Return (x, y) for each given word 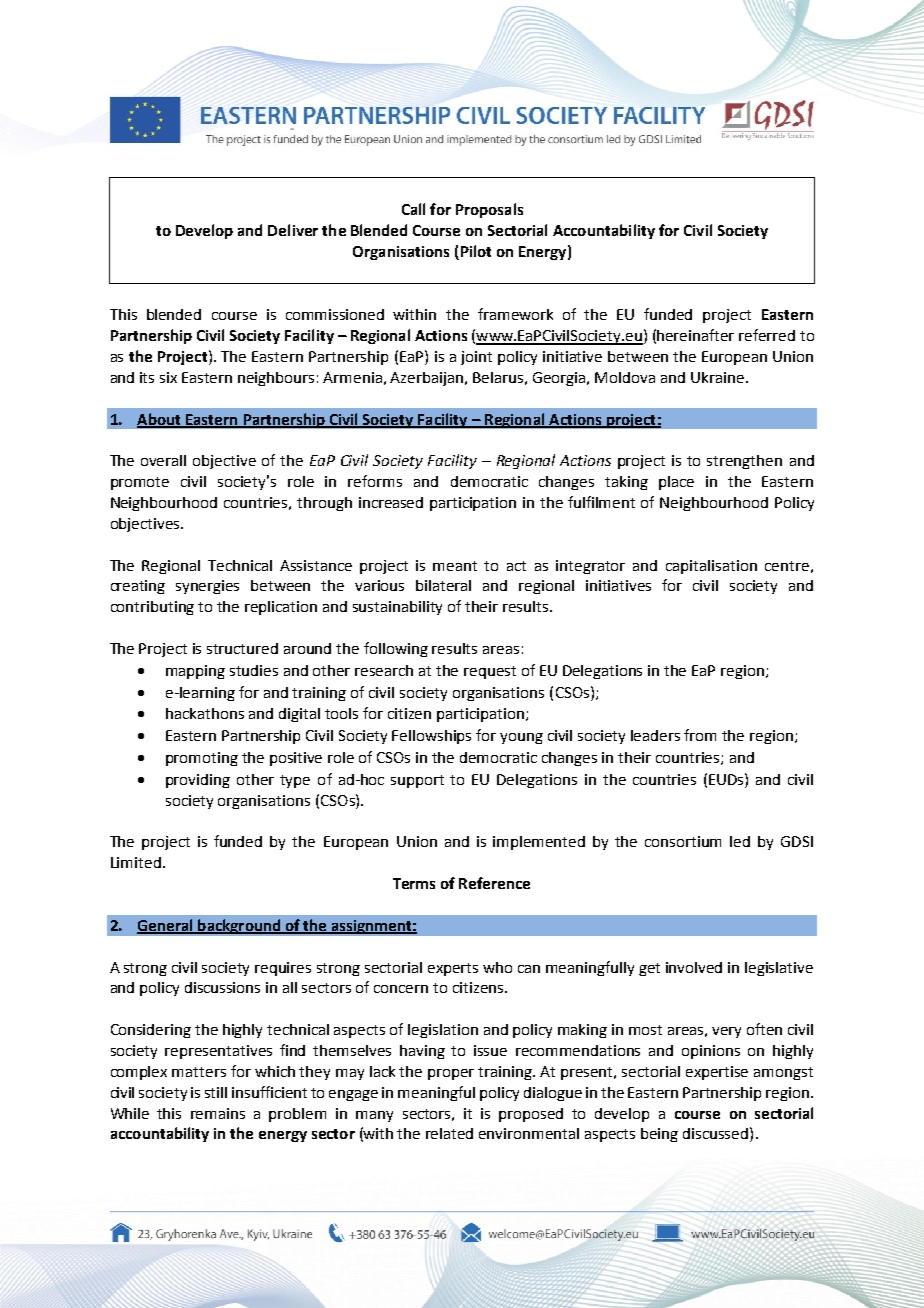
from (700, 735)
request (490, 672)
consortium (683, 841)
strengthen (744, 462)
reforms (375, 481)
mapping (195, 672)
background (239, 926)
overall (163, 460)
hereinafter (695, 335)
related (449, 1133)
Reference (494, 883)
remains (218, 1113)
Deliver (293, 230)
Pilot (474, 252)
